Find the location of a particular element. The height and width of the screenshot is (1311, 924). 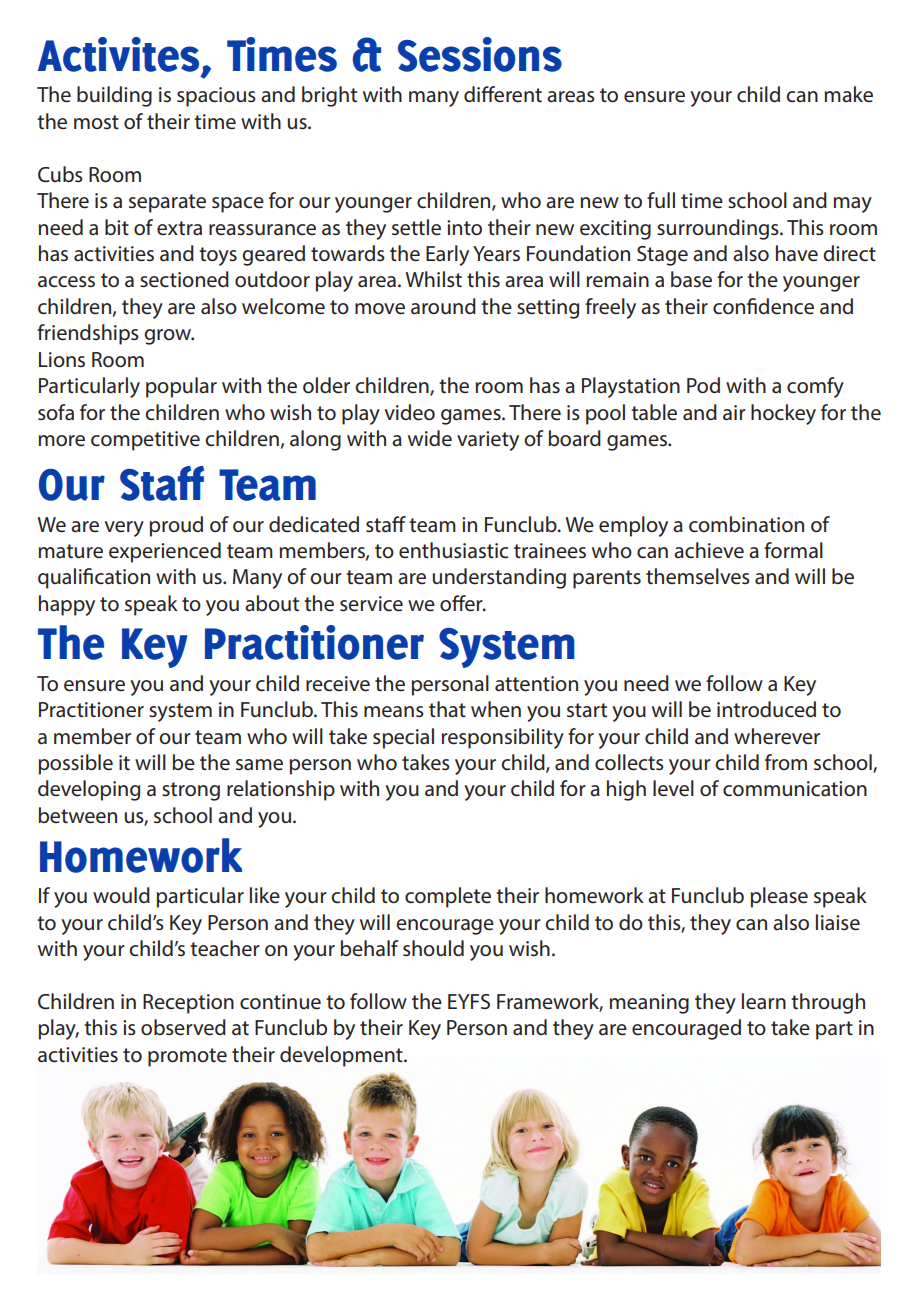

learn is located at coordinates (764, 1001).
